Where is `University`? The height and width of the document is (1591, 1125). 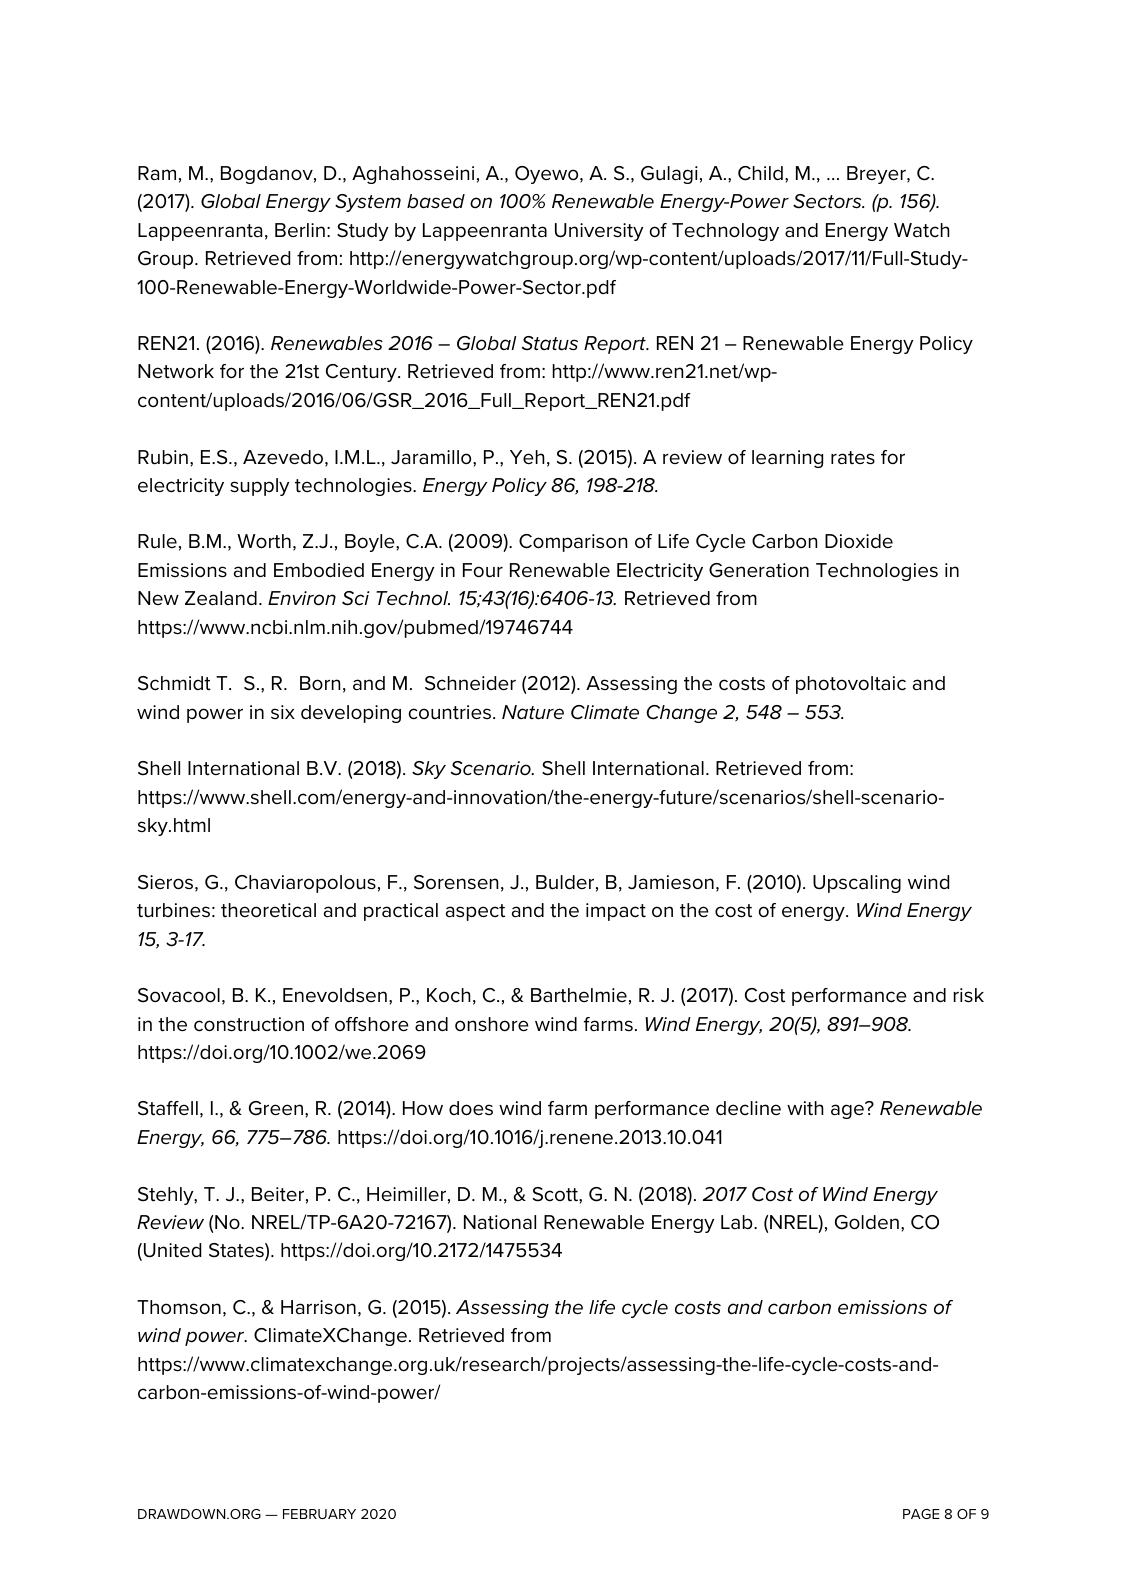
University is located at coordinates (599, 232).
